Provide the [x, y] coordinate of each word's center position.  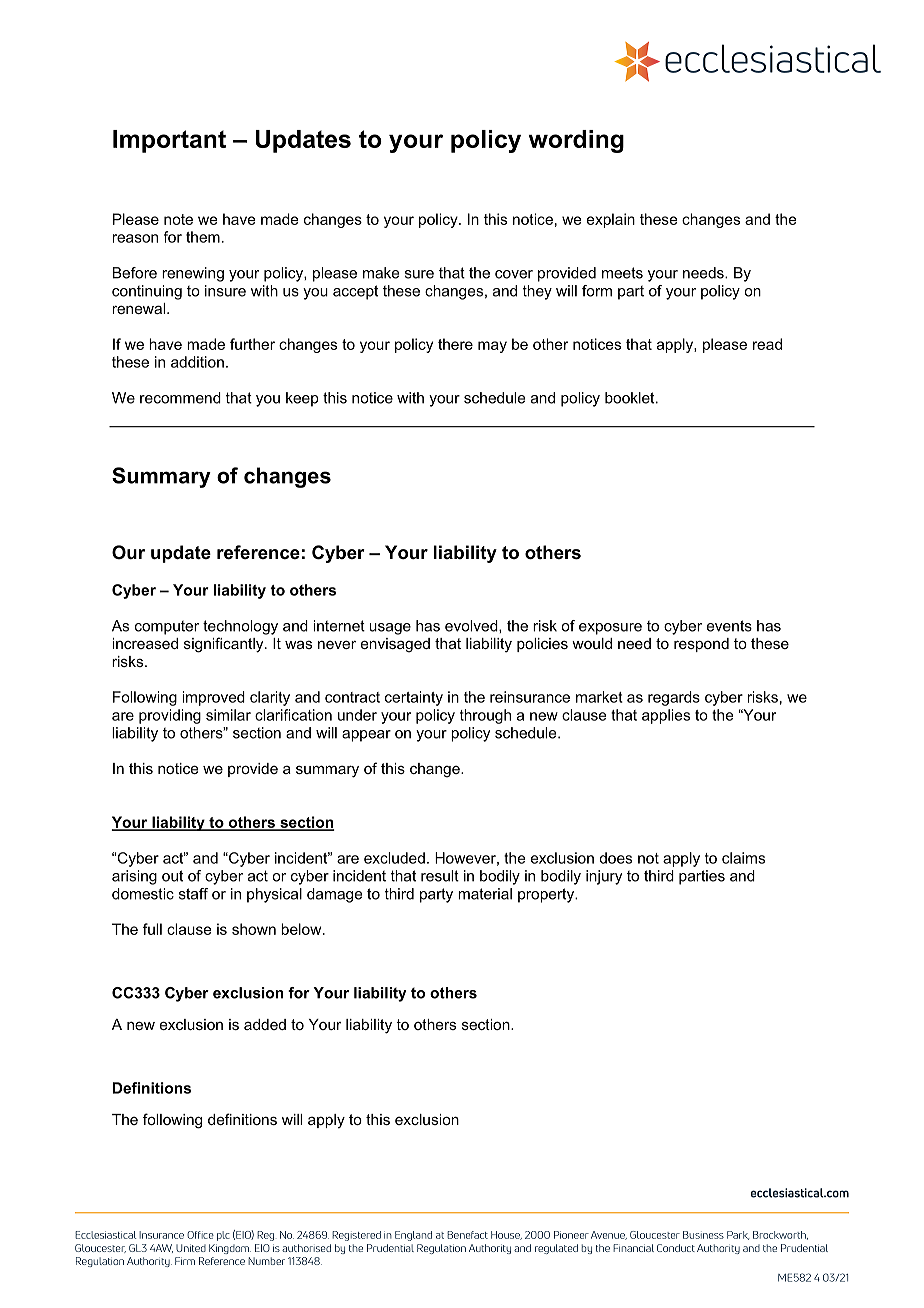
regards [674, 698]
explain [611, 220]
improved [213, 698]
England [413, 1236]
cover [514, 274]
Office [200, 1235]
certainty [414, 698]
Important [169, 141]
